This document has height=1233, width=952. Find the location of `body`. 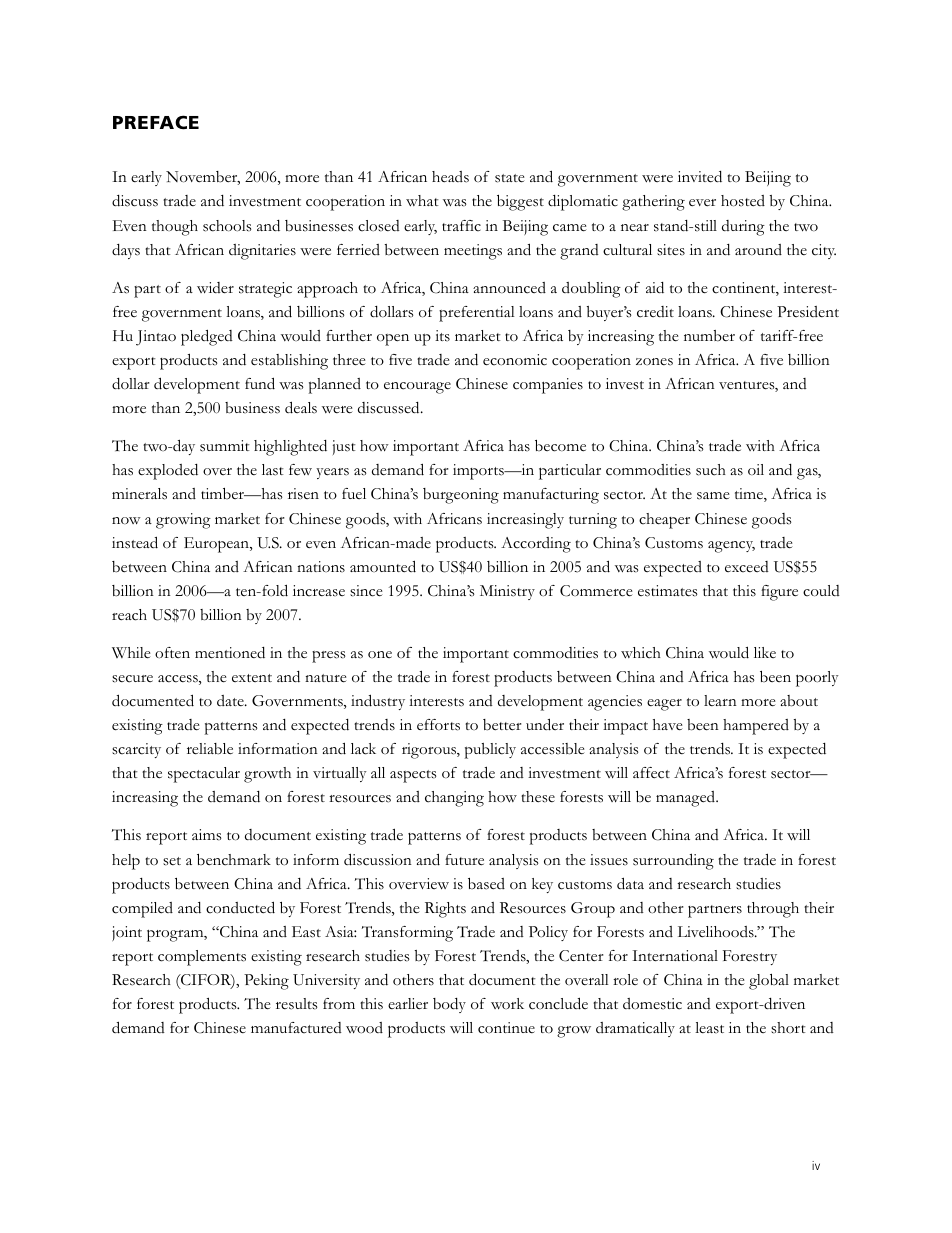

body is located at coordinates (449, 1005).
